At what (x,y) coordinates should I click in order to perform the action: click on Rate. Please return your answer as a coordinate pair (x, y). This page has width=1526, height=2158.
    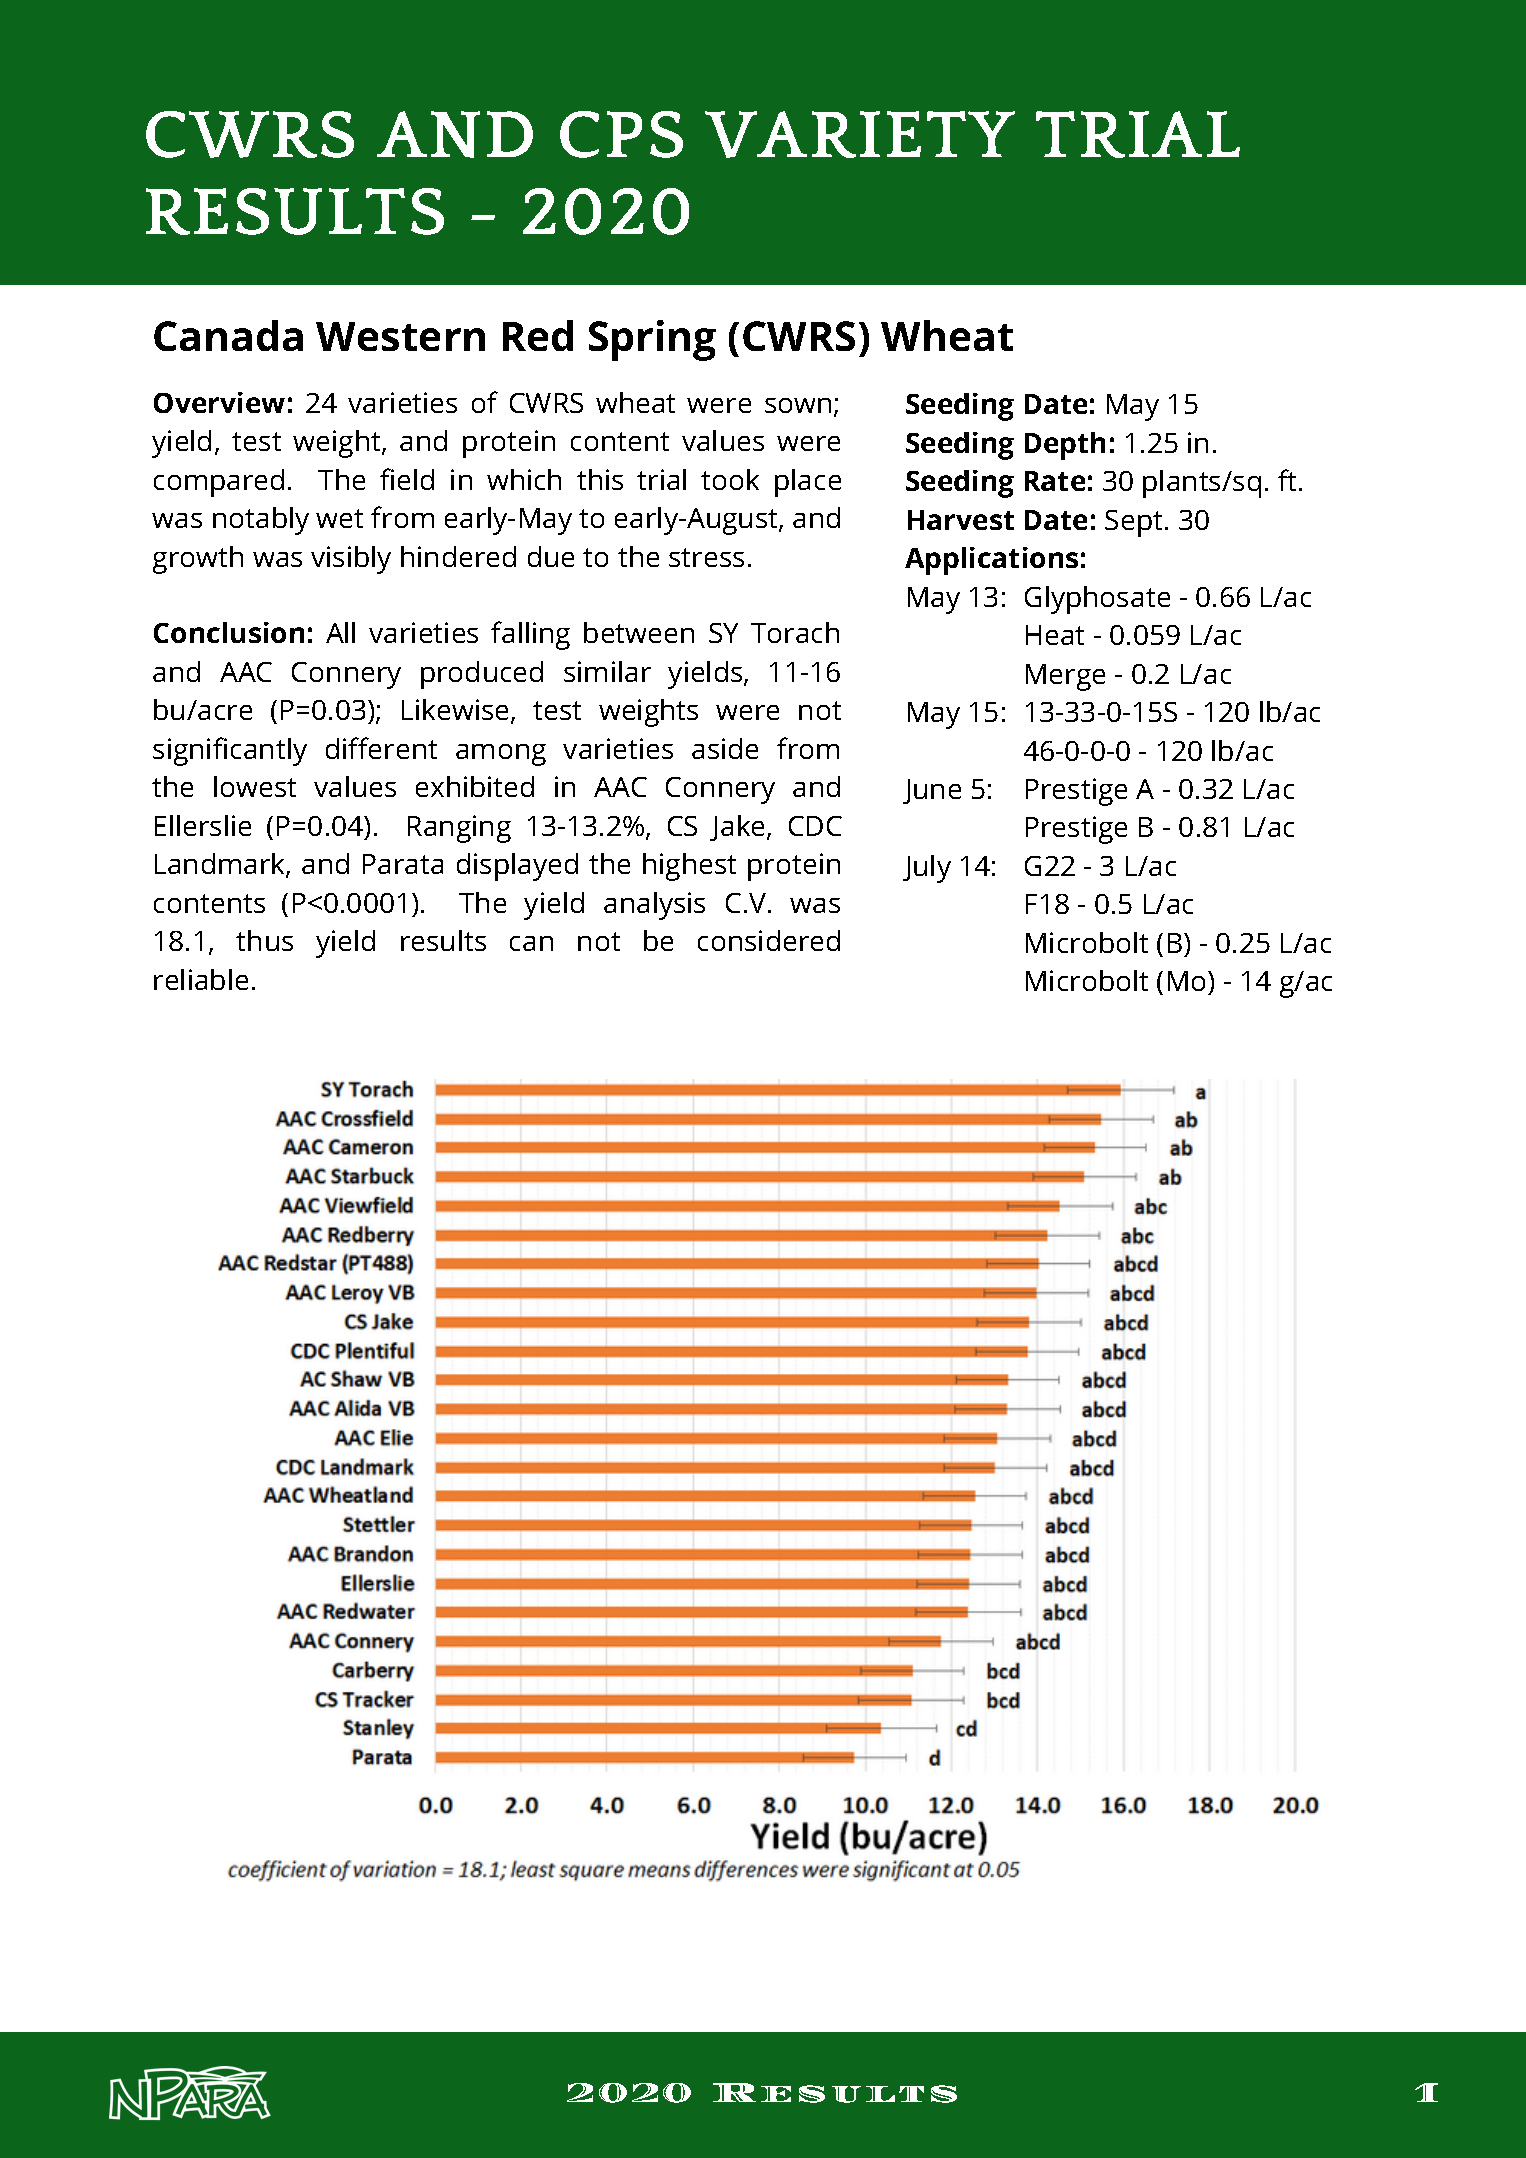
    Looking at the image, I should click on (1055, 481).
